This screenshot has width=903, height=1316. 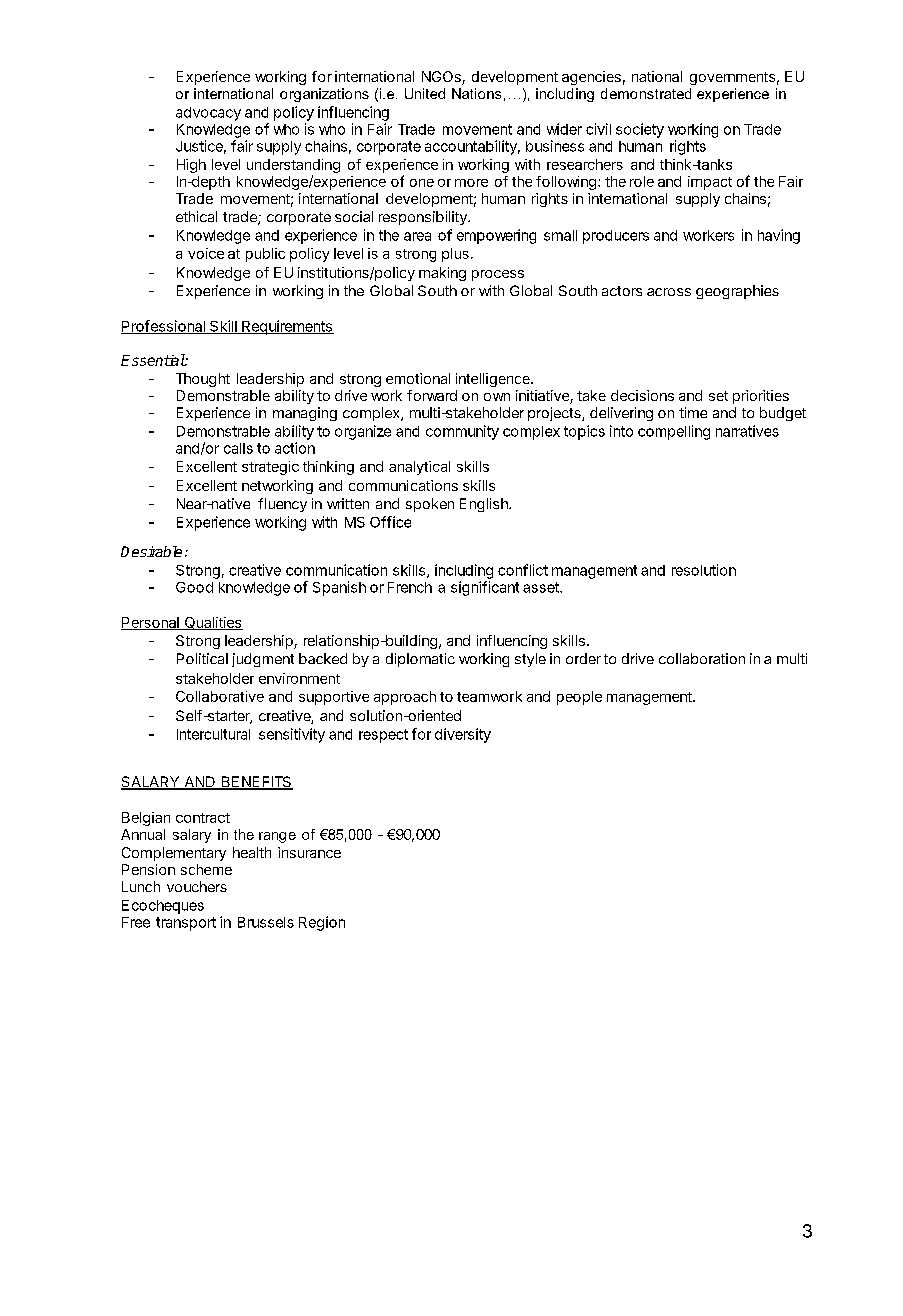 I want to click on governments, so click(x=732, y=78).
